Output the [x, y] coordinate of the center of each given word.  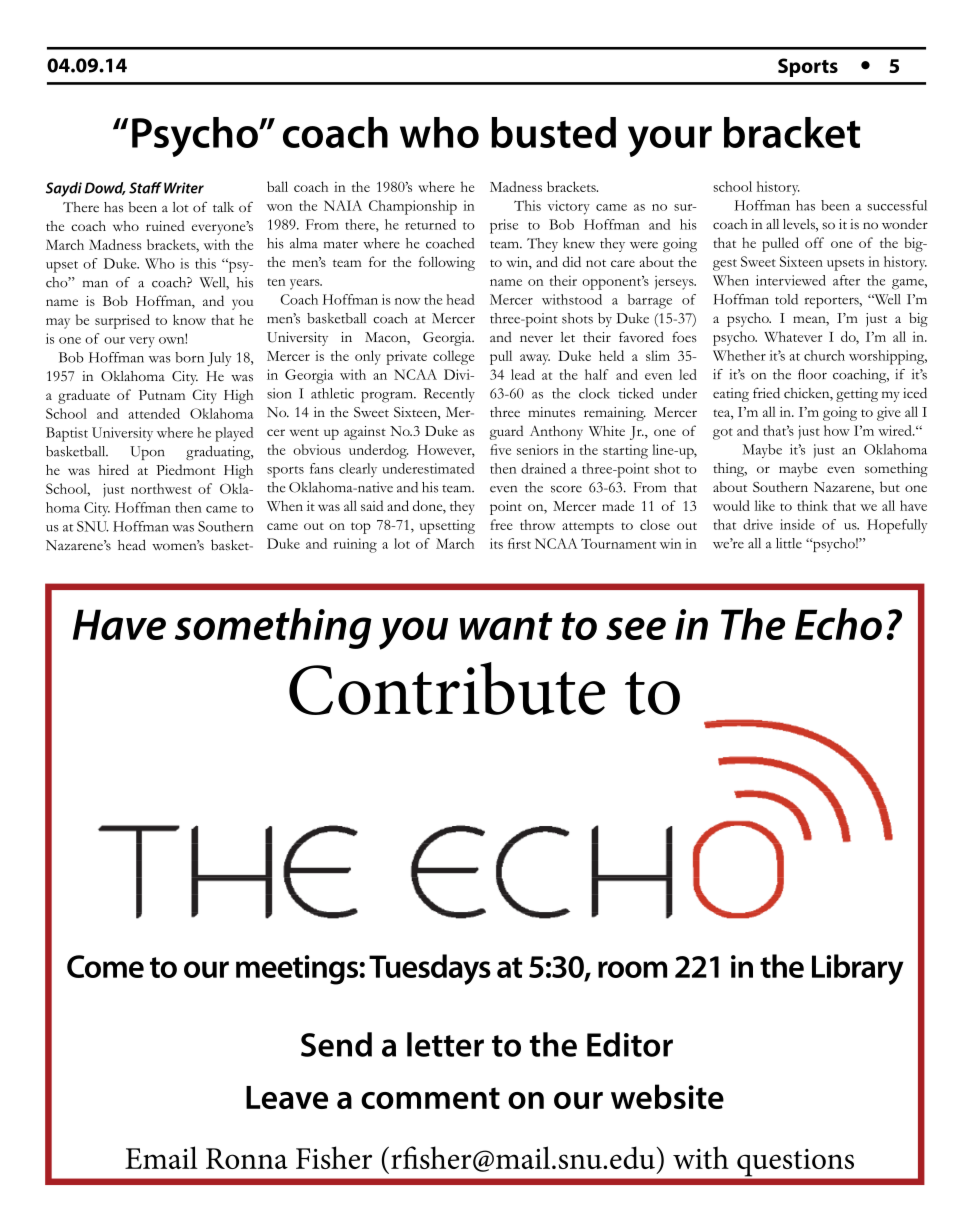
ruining [355, 545]
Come [105, 966]
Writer [184, 188]
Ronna [247, 1158]
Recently [449, 395]
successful [897, 205]
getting [857, 395]
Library [858, 969]
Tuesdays [430, 969]
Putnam [162, 395]
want [506, 626]
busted [553, 132]
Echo [838, 624]
